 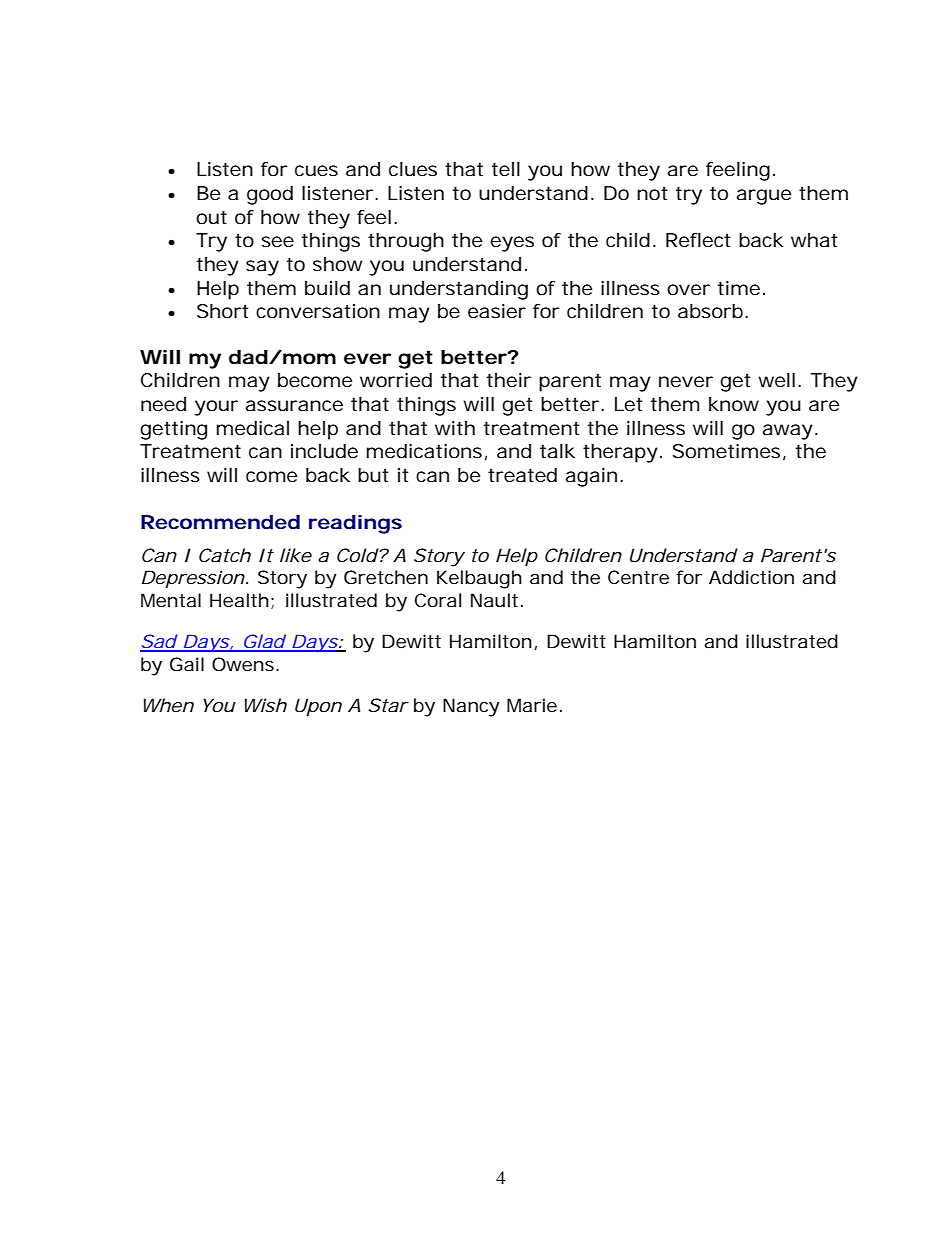 What do you see at coordinates (243, 664) in the document?
I see `Owens` at bounding box center [243, 664].
